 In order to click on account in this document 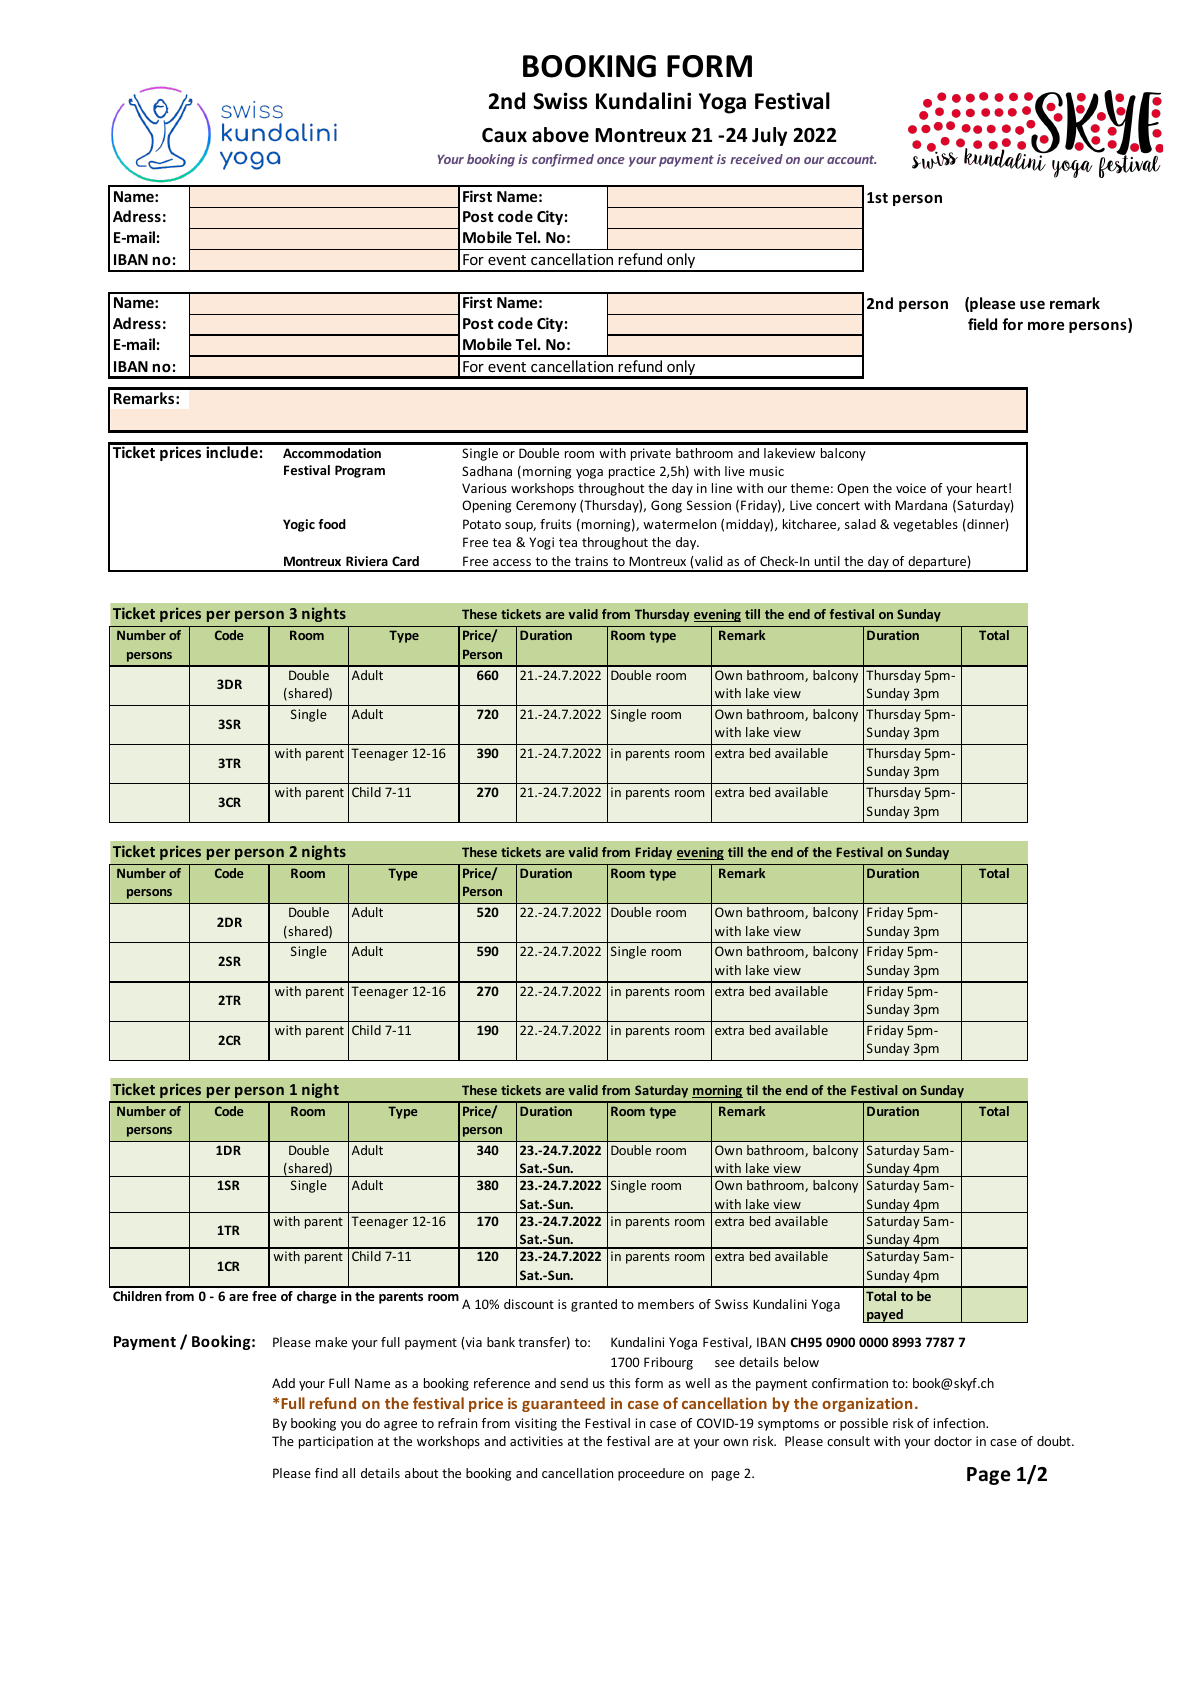, I will do `click(851, 159)`.
